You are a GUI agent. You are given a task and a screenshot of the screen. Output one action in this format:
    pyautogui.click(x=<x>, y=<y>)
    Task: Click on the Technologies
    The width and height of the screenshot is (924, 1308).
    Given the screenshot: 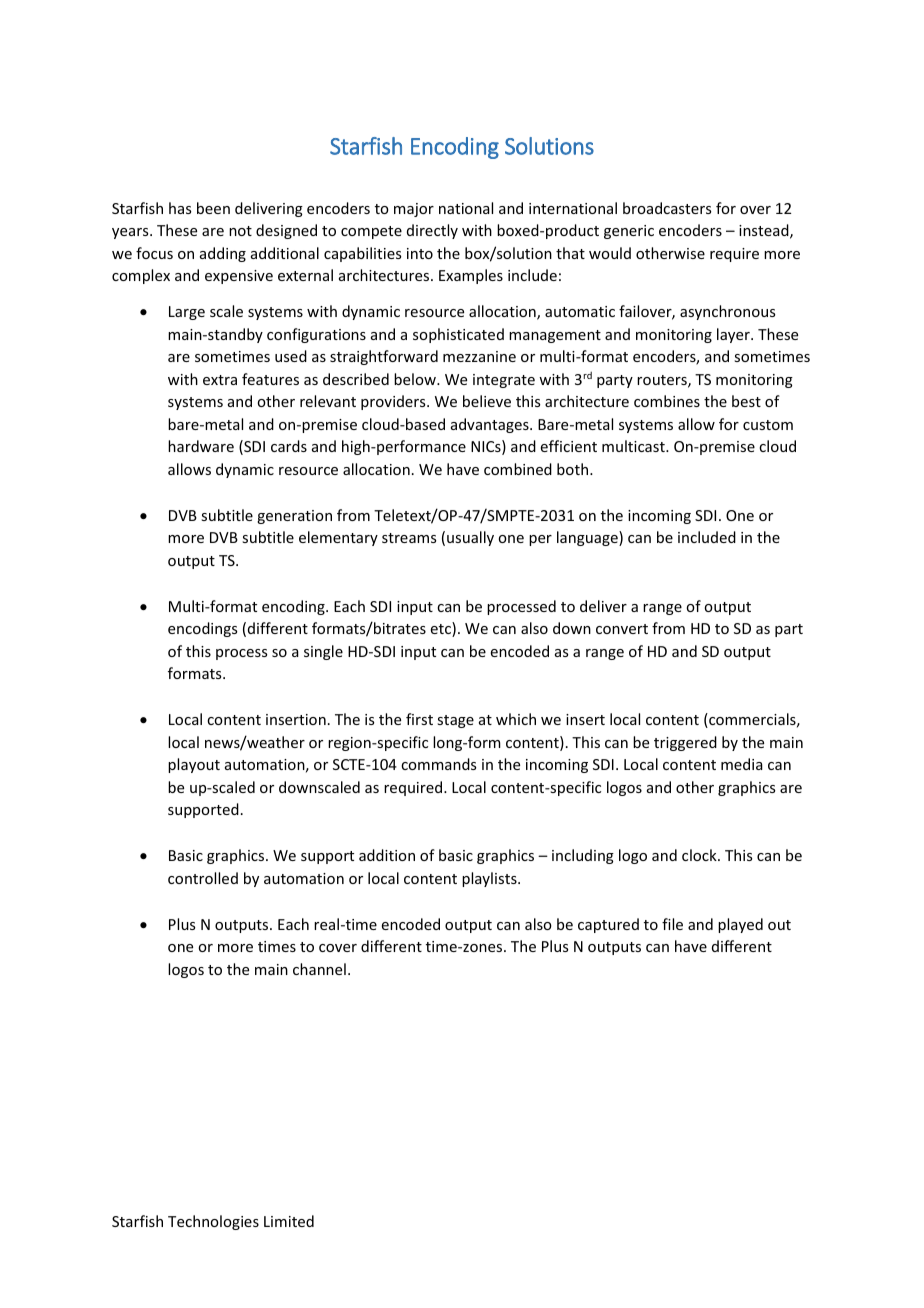 What is the action you would take?
    pyautogui.click(x=213, y=1222)
